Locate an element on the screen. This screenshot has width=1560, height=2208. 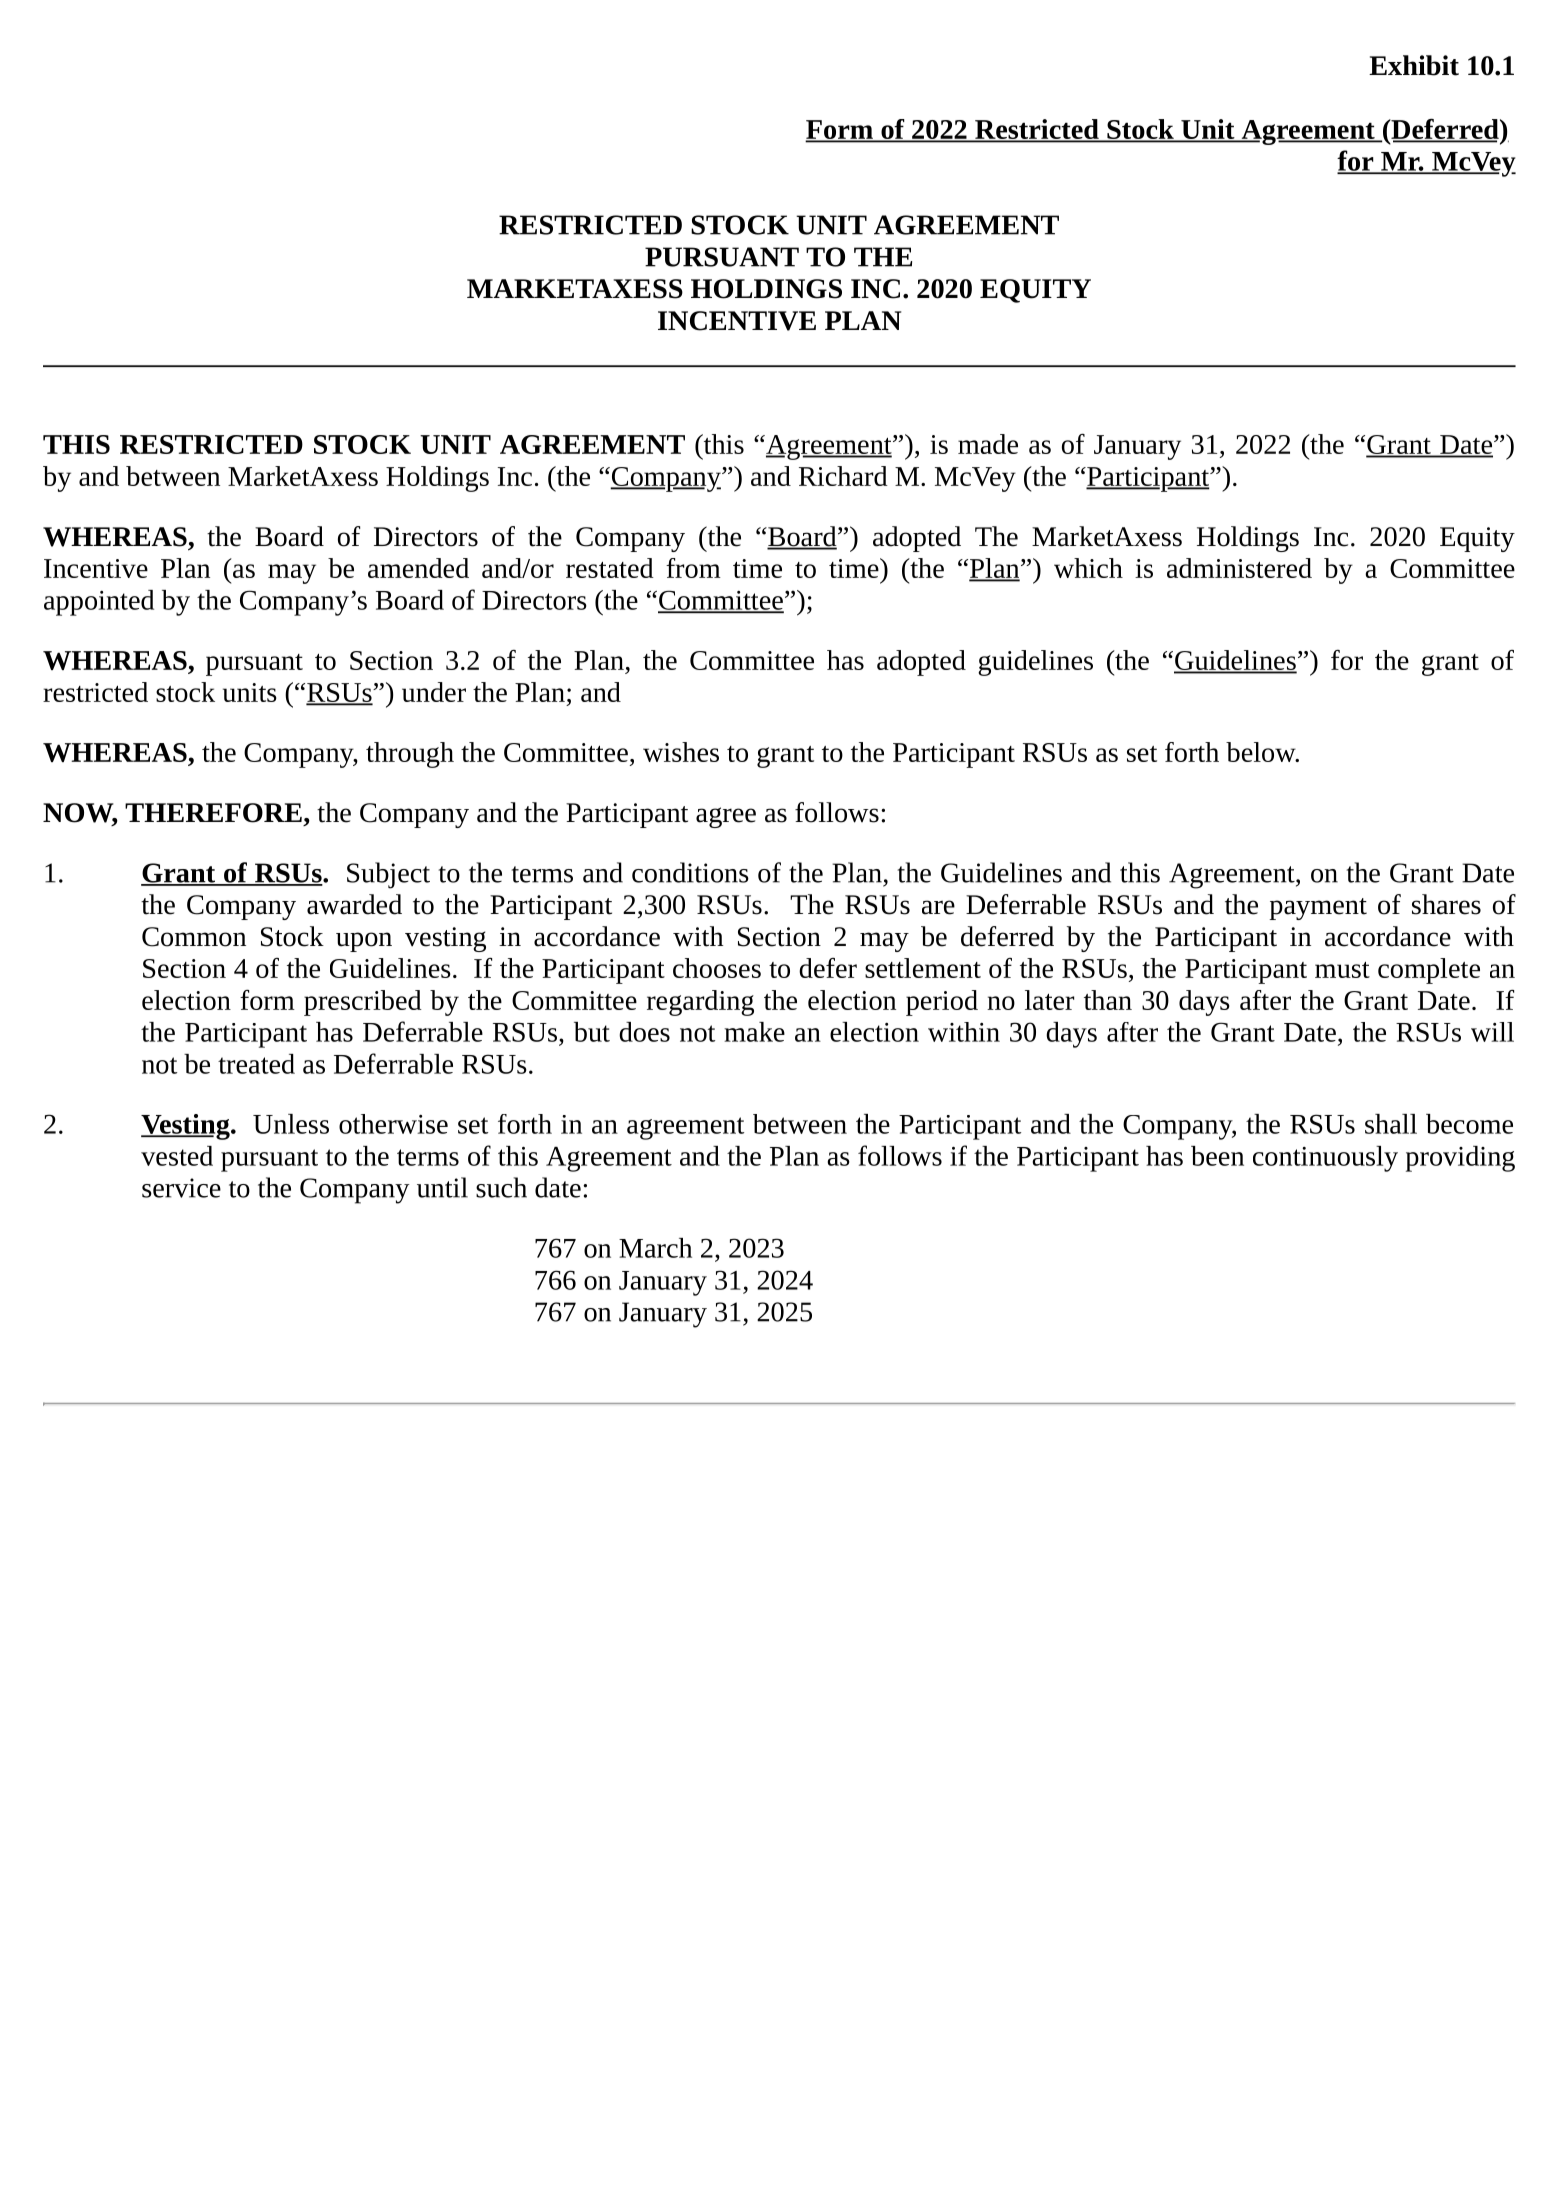
amended is located at coordinates (418, 568).
